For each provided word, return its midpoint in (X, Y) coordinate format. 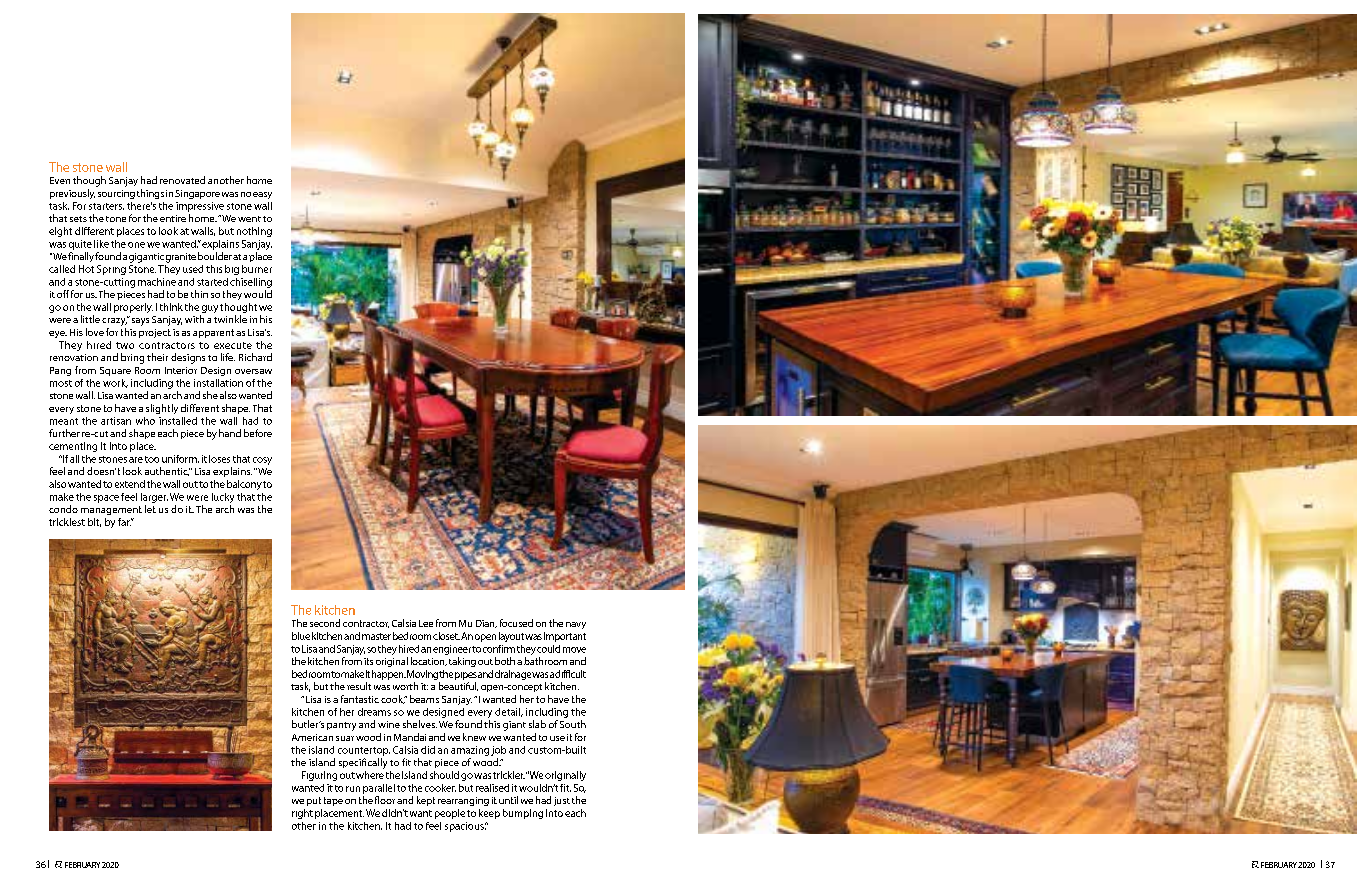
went (249, 219)
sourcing (116, 194)
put (314, 801)
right (302, 814)
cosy (262, 461)
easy (262, 195)
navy (576, 625)
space (106, 499)
